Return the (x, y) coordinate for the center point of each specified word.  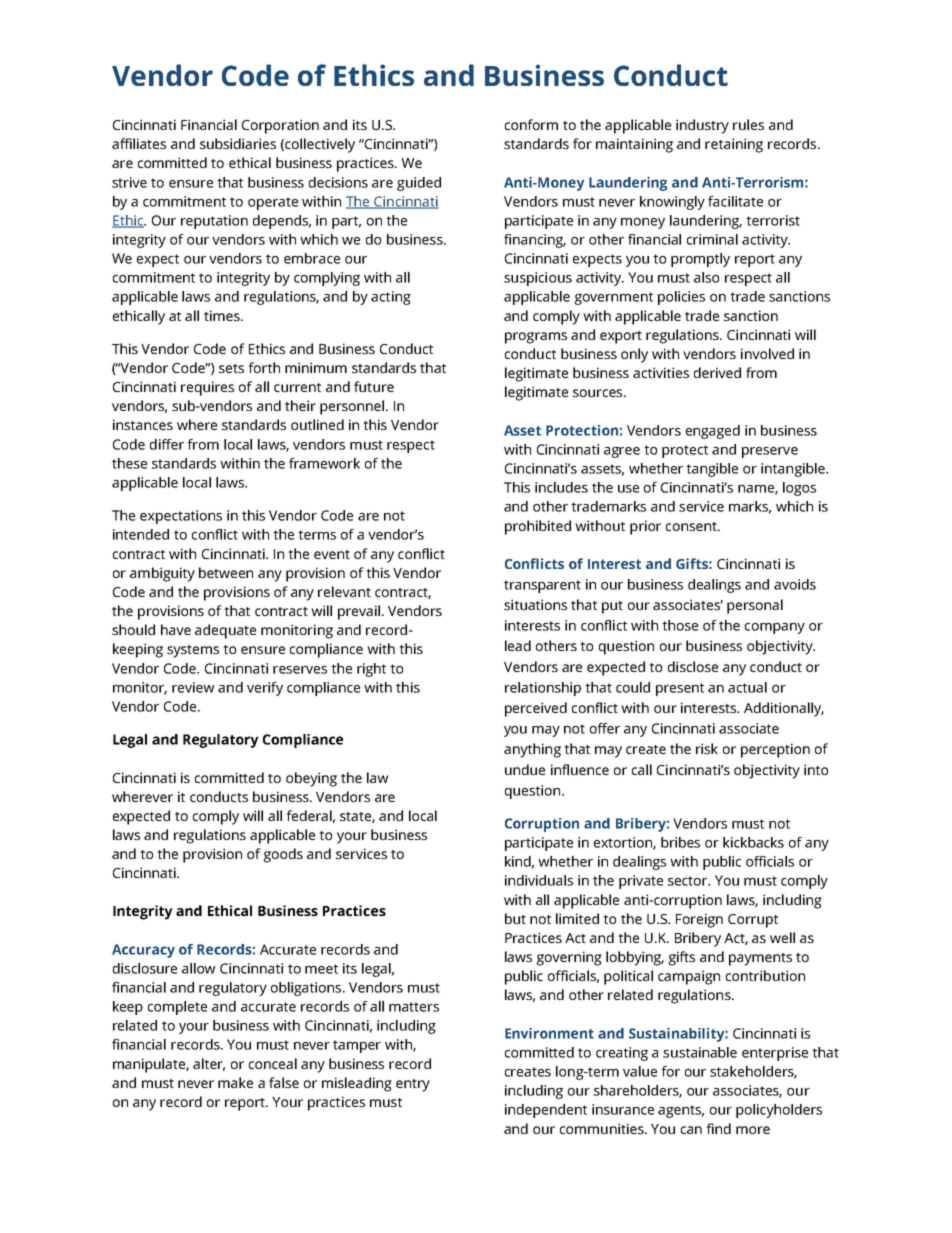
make (235, 1082)
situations (535, 604)
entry (413, 1085)
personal (755, 606)
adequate (225, 631)
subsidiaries (238, 143)
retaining (734, 145)
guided (419, 184)
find (718, 1128)
